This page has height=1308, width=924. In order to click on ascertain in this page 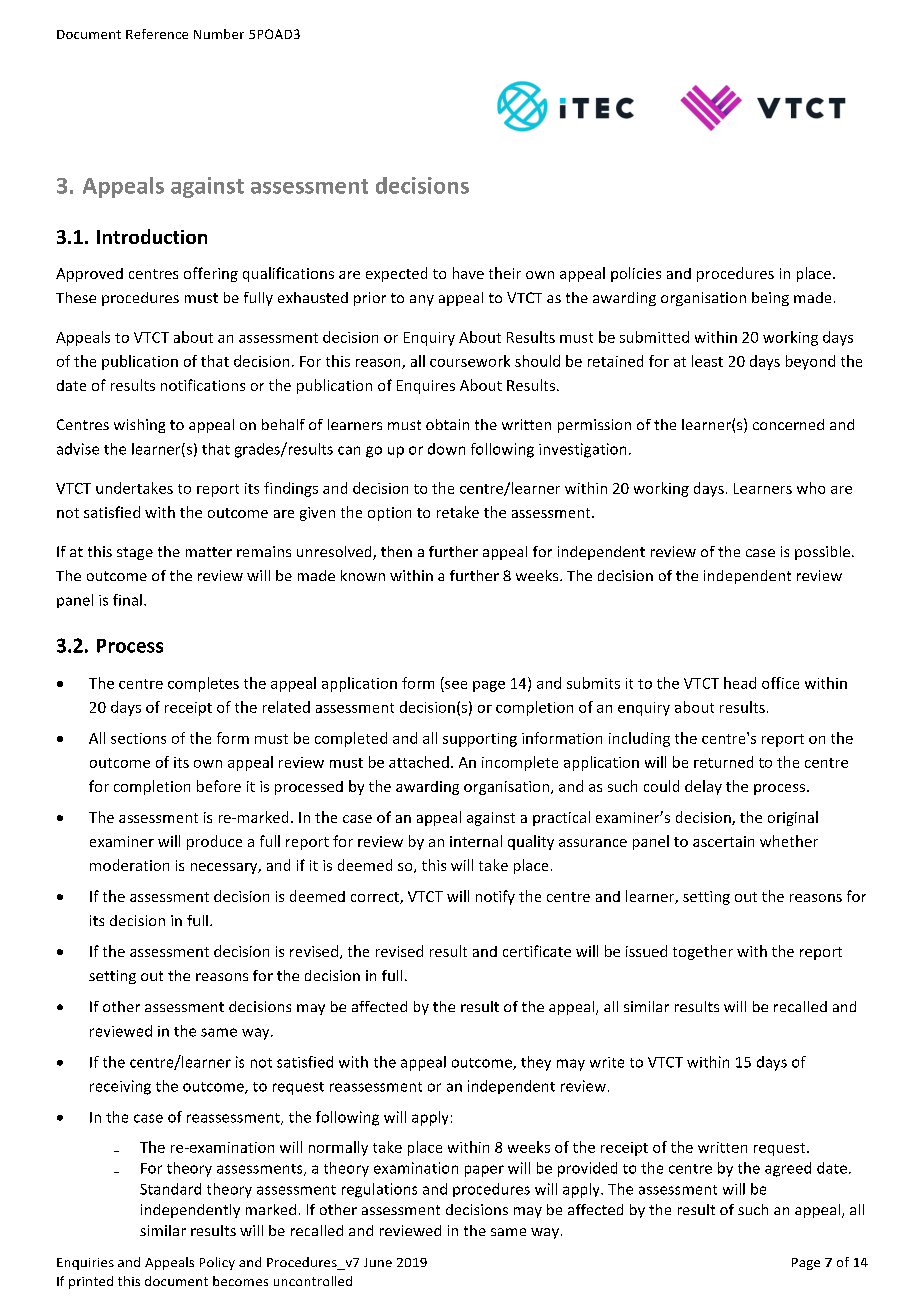, I will do `click(723, 841)`.
